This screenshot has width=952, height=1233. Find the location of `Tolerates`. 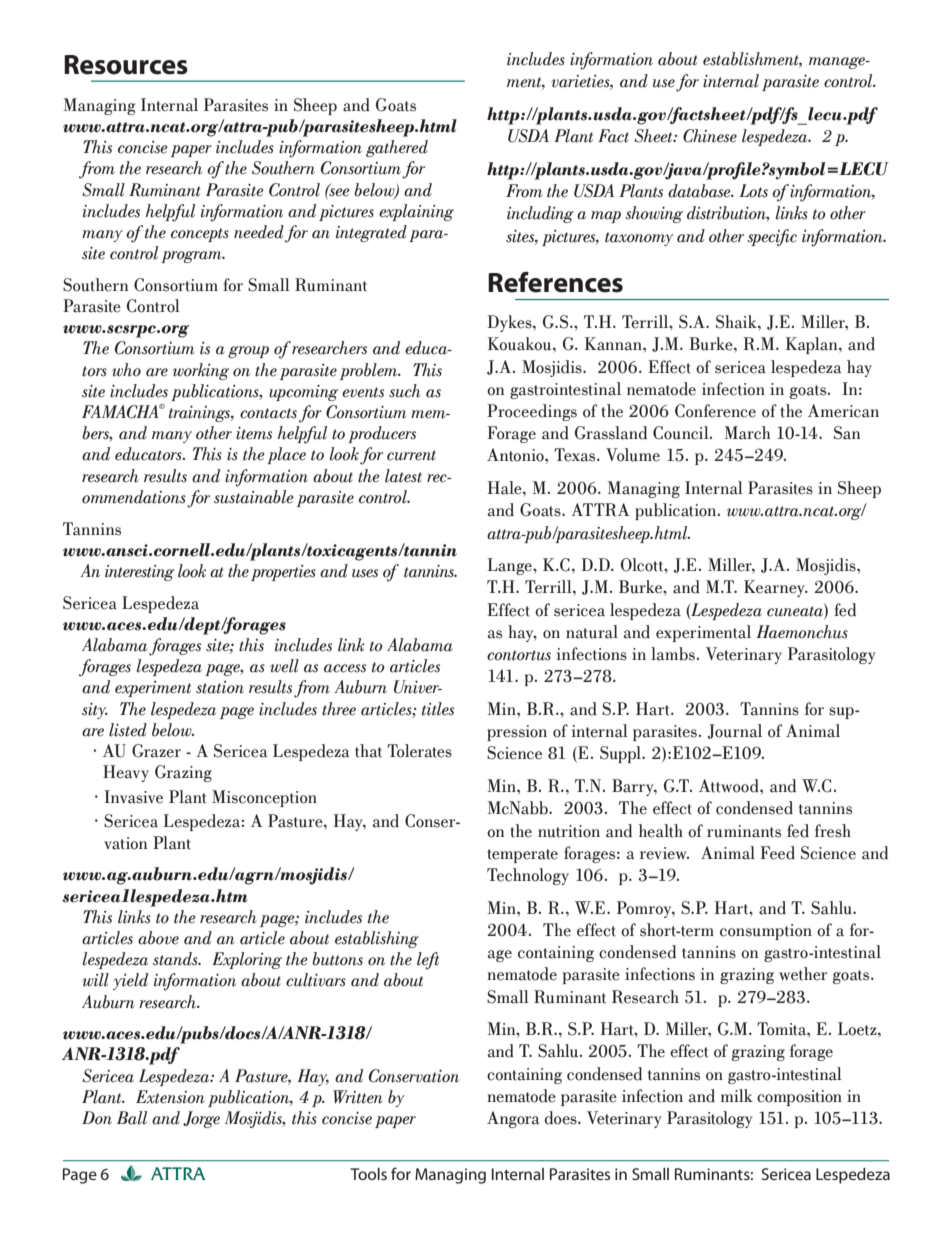

Tolerates is located at coordinates (419, 751).
